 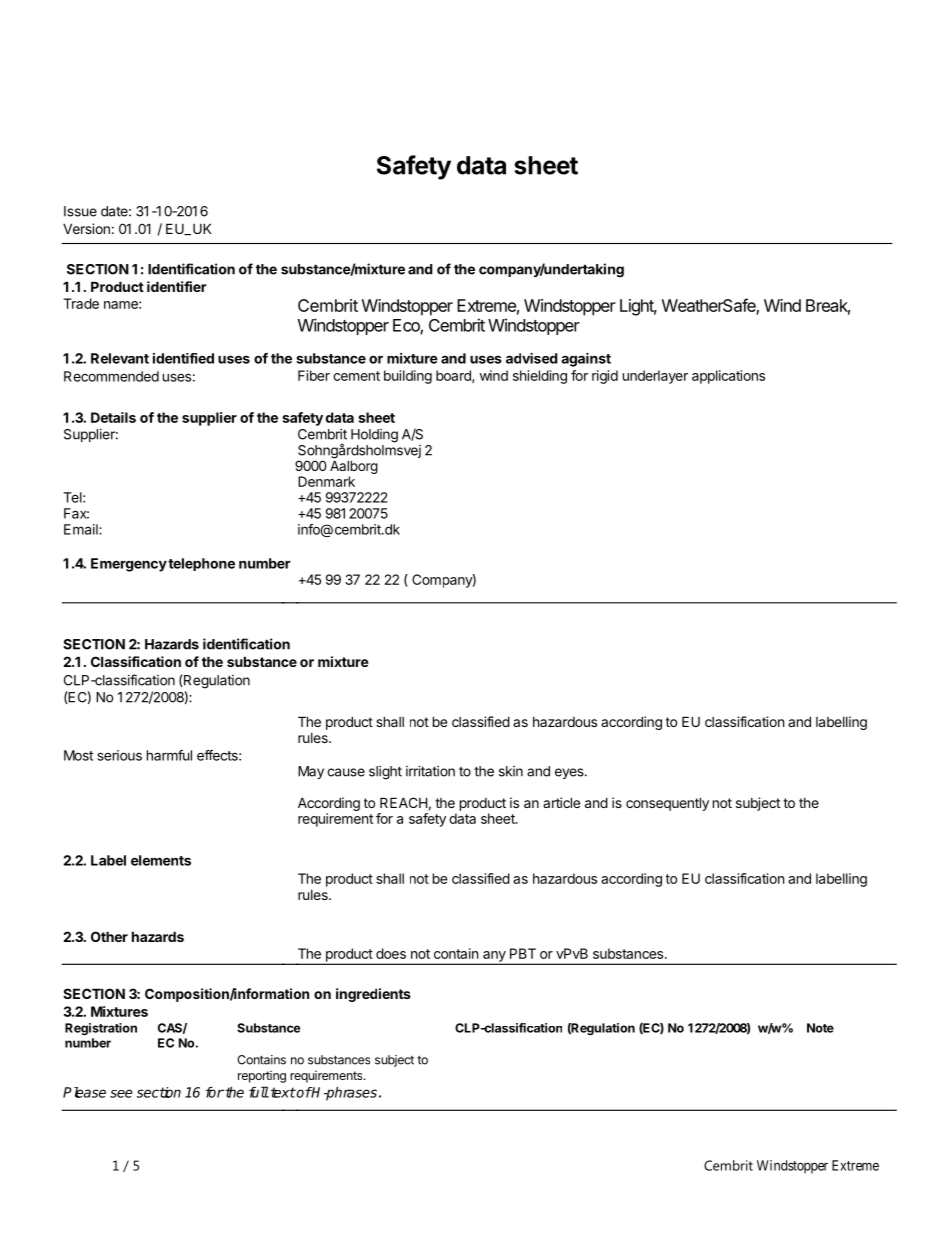 What do you see at coordinates (430, 771) in the document?
I see `irritation` at bounding box center [430, 771].
